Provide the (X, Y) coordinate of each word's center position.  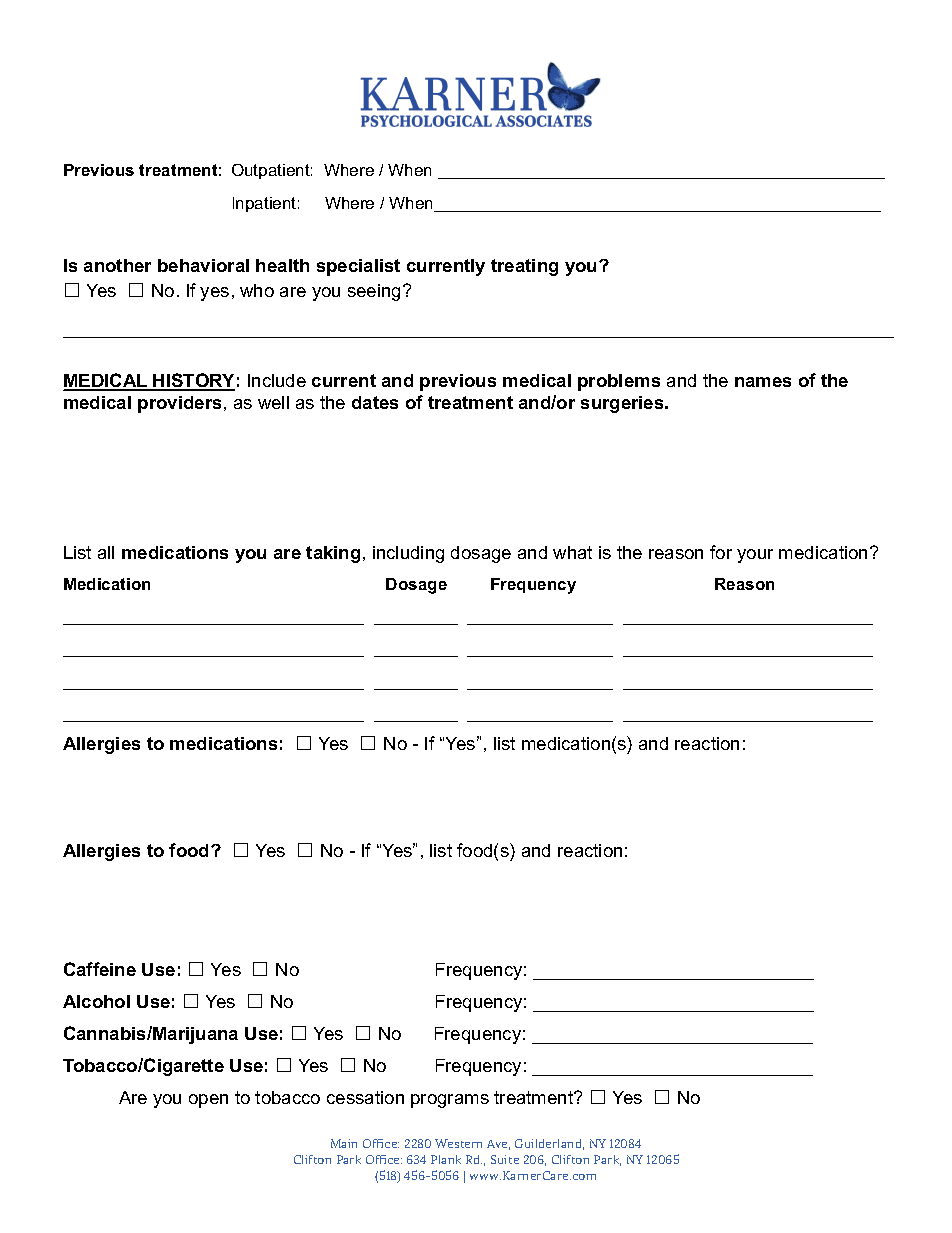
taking (333, 554)
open (208, 1101)
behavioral (203, 265)
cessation (365, 1097)
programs (450, 1101)
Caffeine (100, 969)
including (408, 554)
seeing (374, 292)
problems (619, 382)
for (721, 552)
